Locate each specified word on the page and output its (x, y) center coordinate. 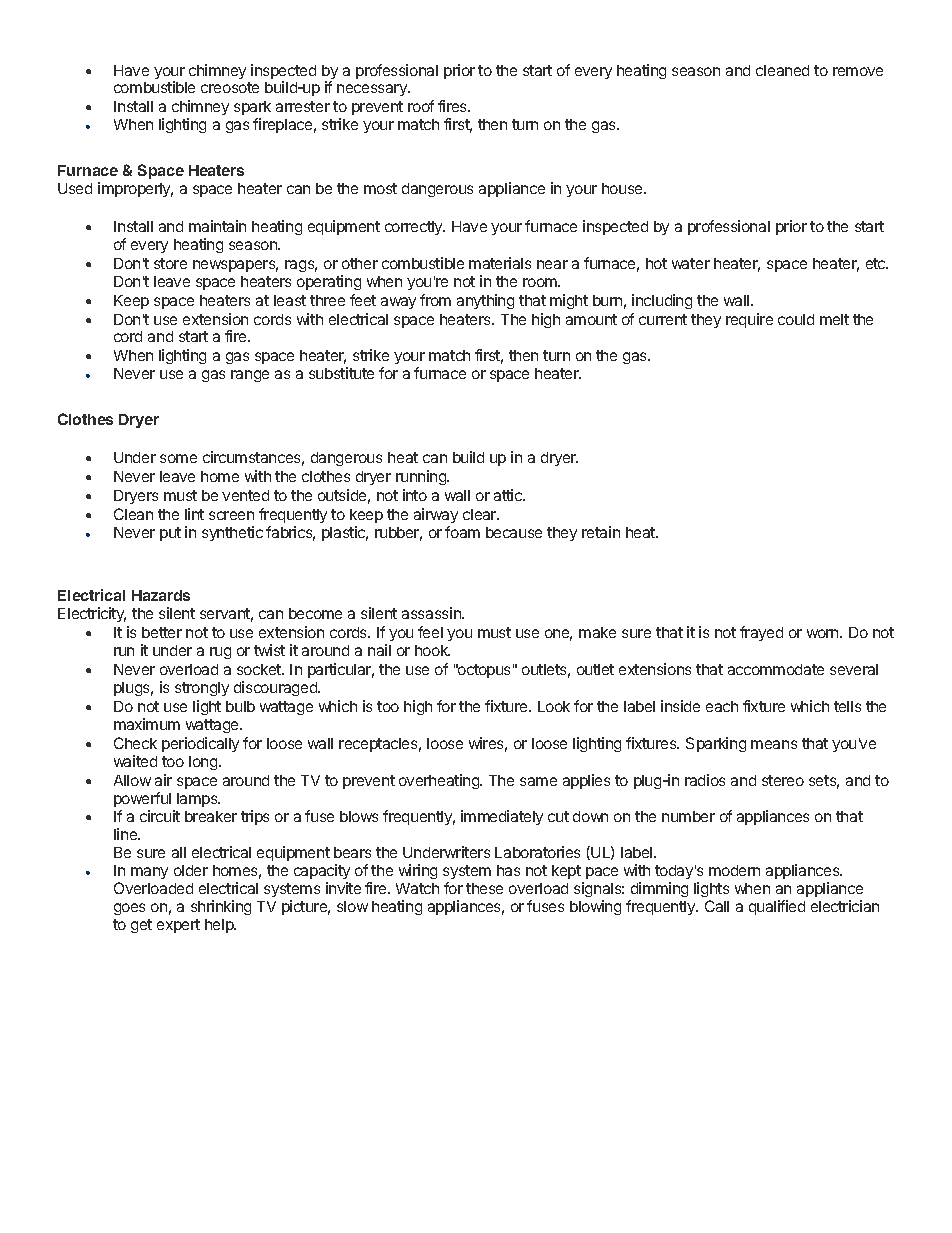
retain (601, 532)
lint (194, 514)
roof (421, 106)
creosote (230, 87)
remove (858, 71)
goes (129, 909)
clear (481, 514)
